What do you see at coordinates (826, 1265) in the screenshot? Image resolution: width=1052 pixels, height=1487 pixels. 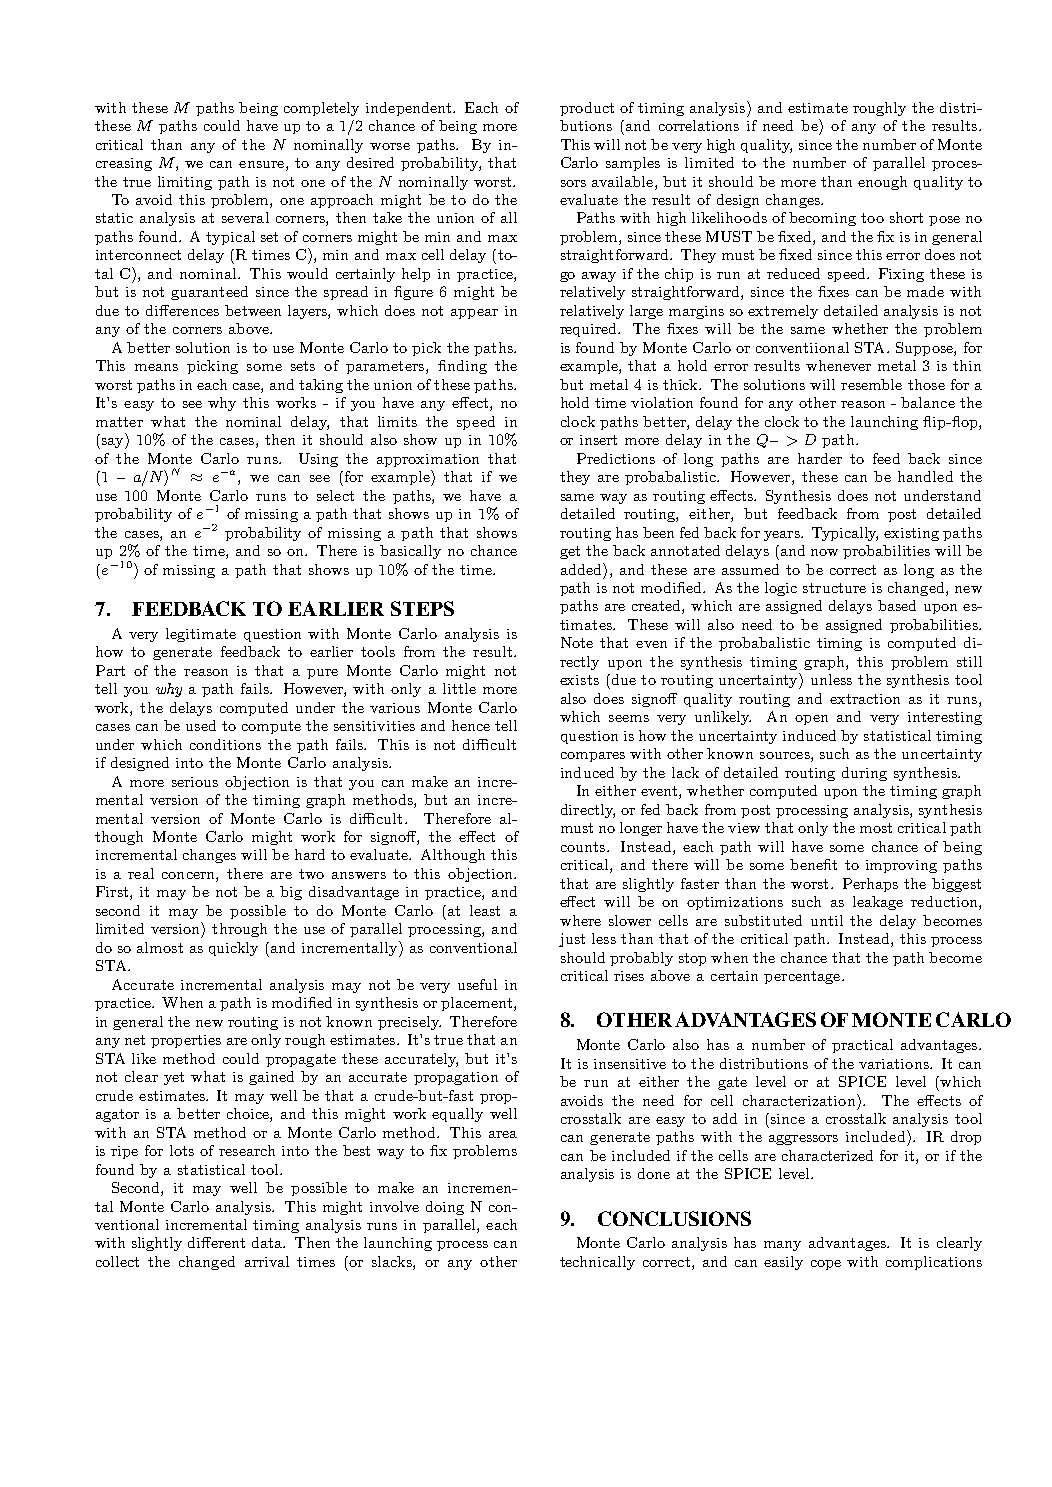 I see `cope` at bounding box center [826, 1265].
